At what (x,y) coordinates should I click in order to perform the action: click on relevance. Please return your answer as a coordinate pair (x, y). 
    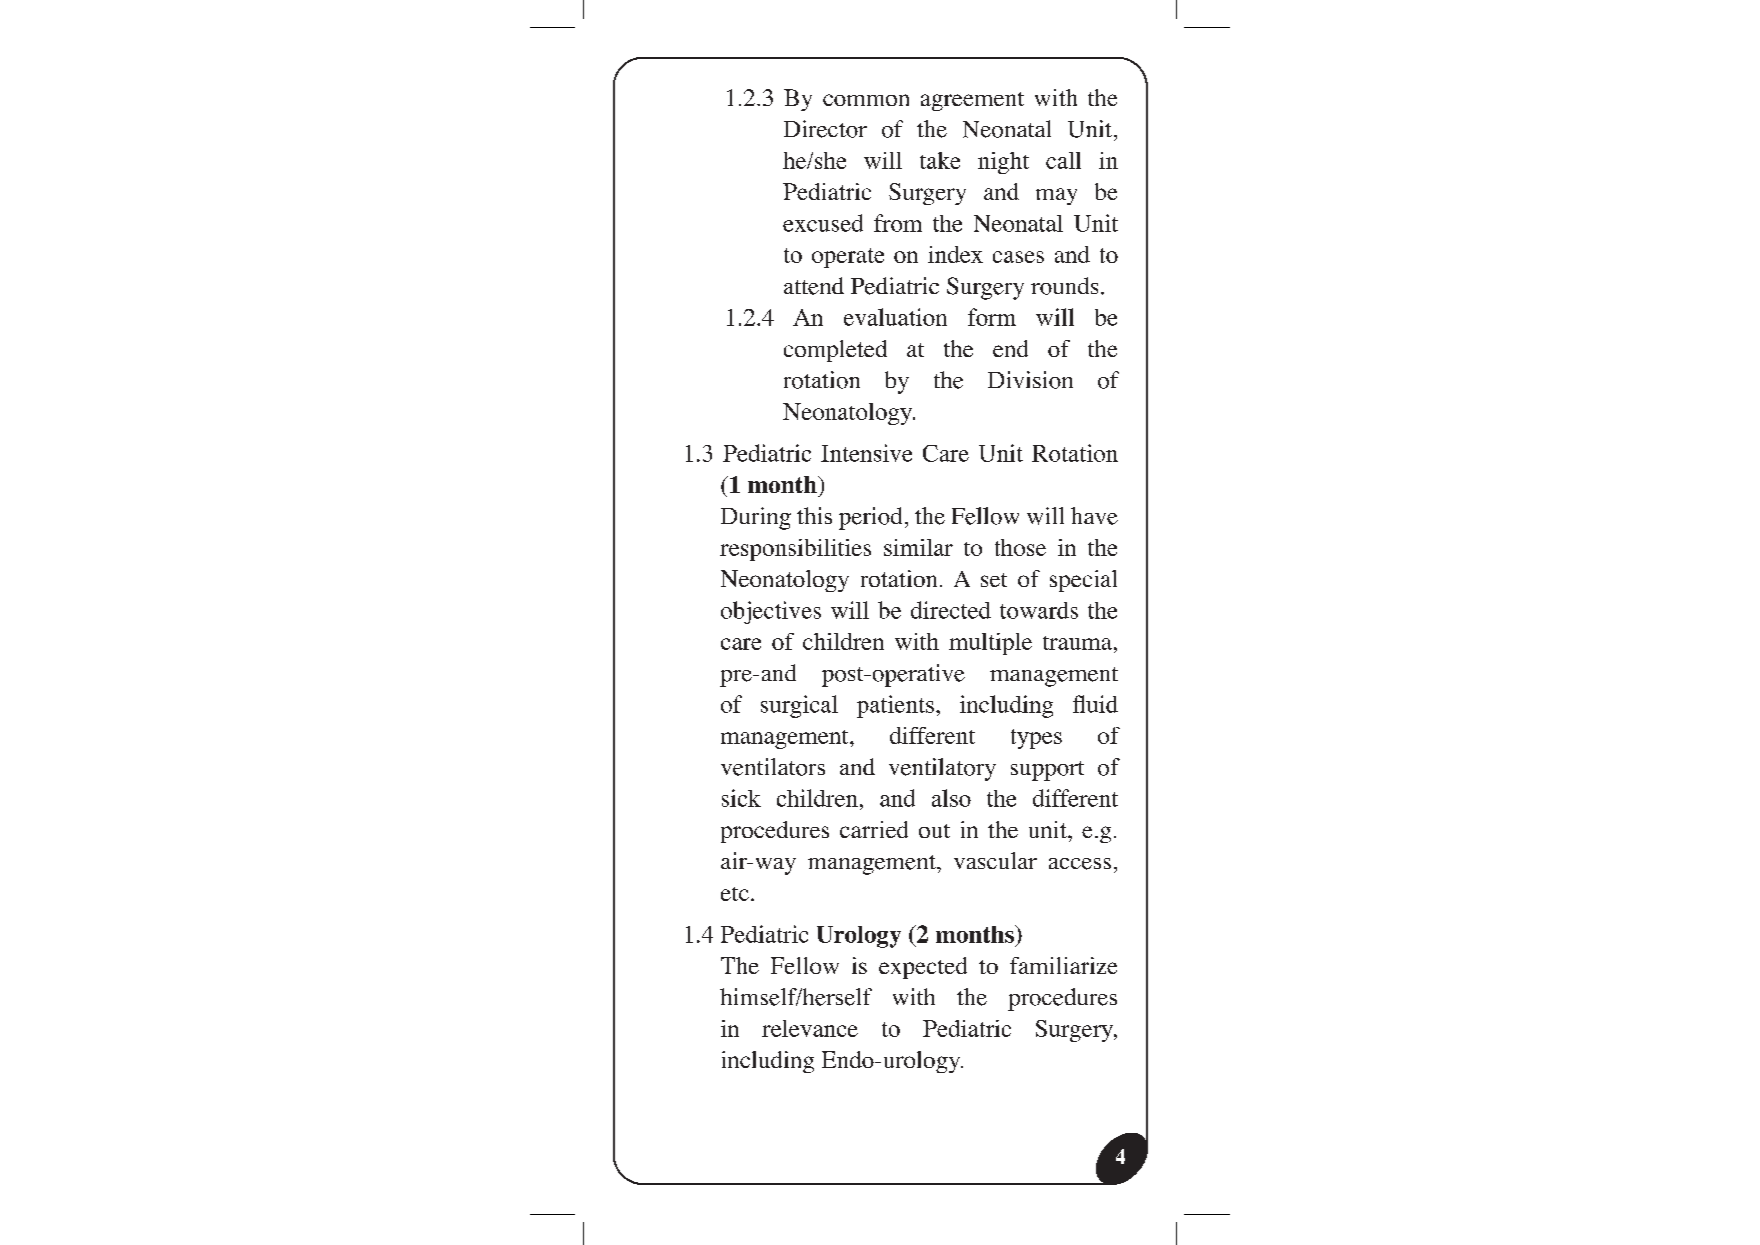
    Looking at the image, I should click on (810, 1028).
